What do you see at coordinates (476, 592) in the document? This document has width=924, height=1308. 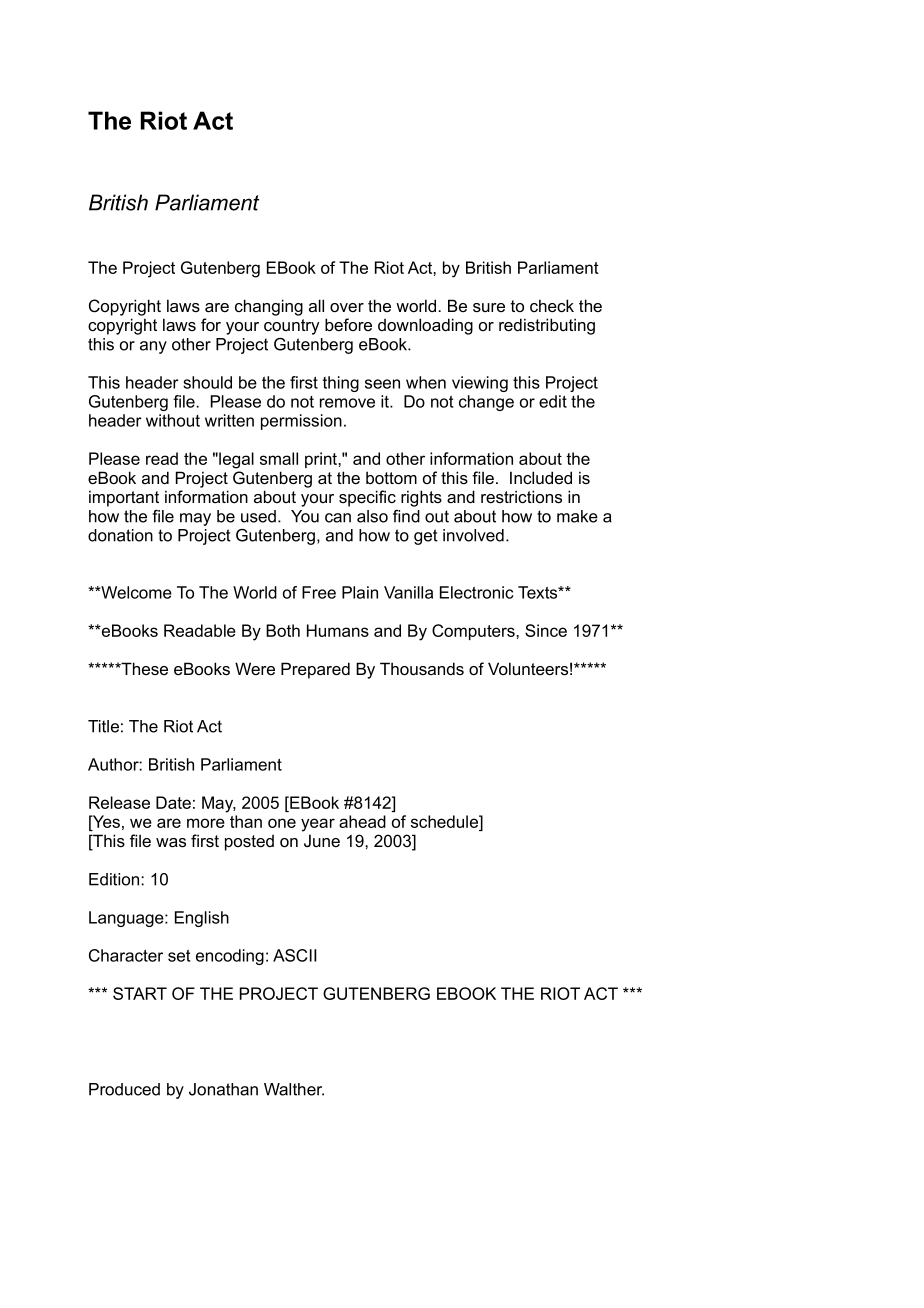 I see `Electronic` at bounding box center [476, 592].
